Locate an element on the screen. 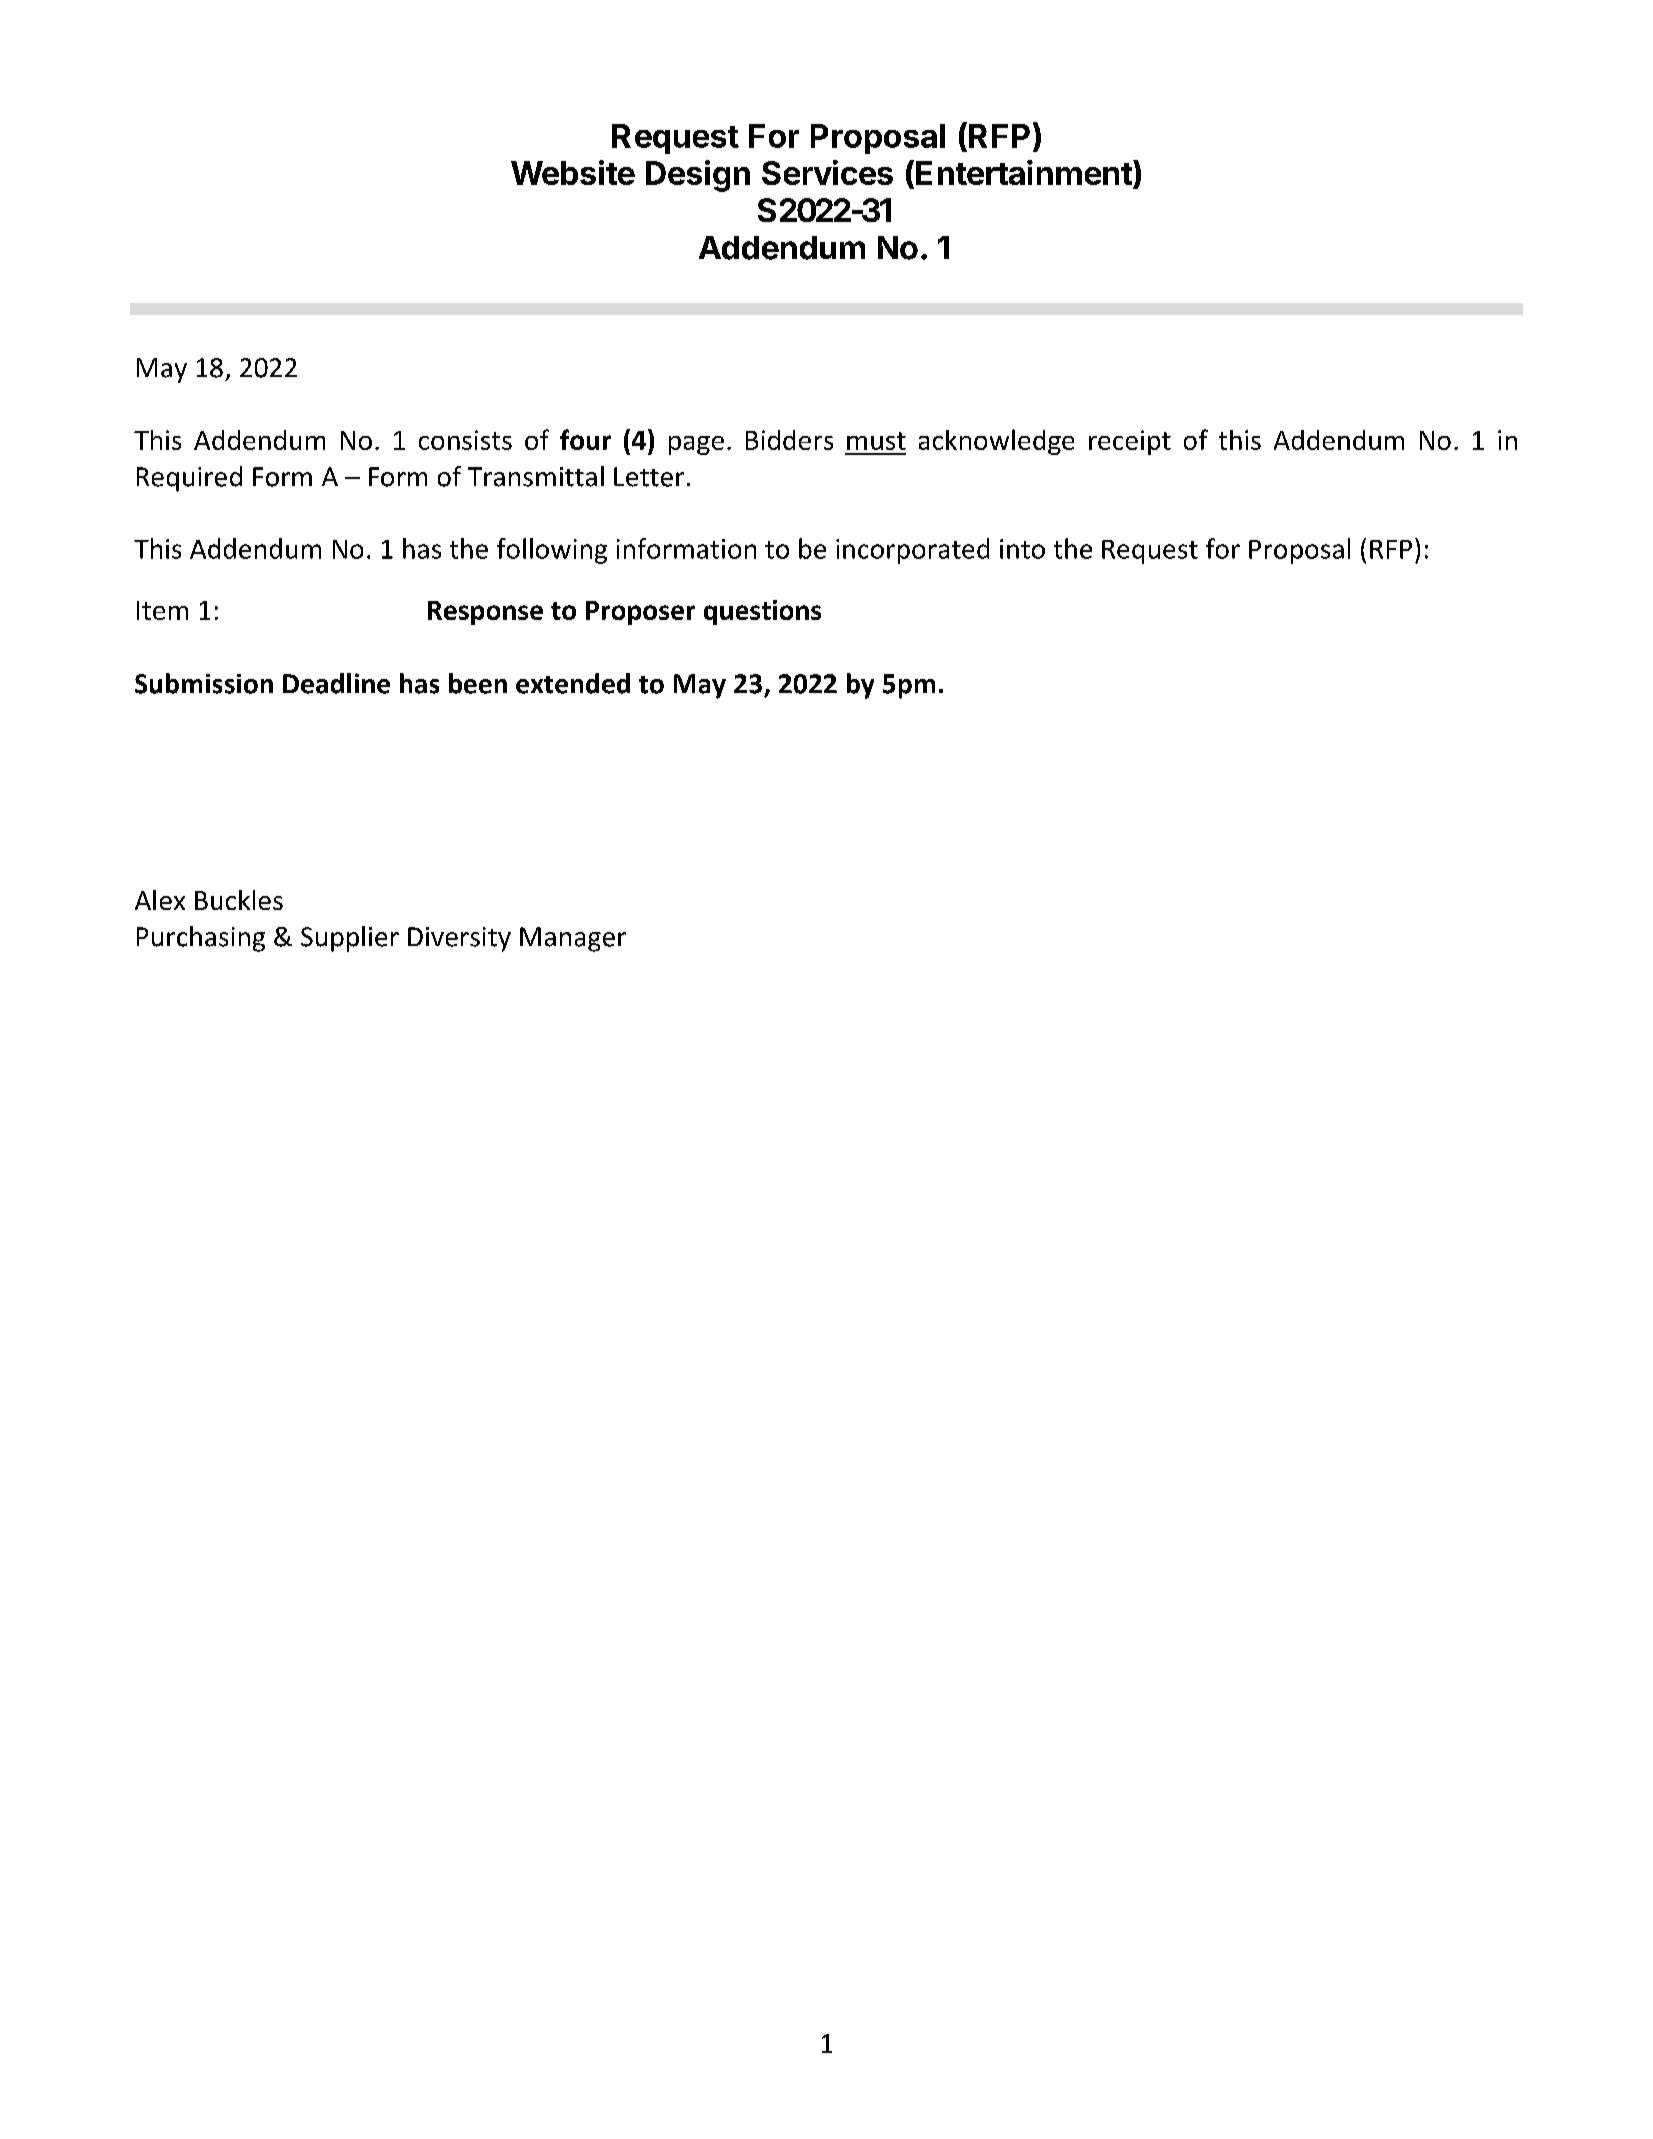 The height and width of the screenshot is (2139, 1653). Item is located at coordinates (162, 610).
